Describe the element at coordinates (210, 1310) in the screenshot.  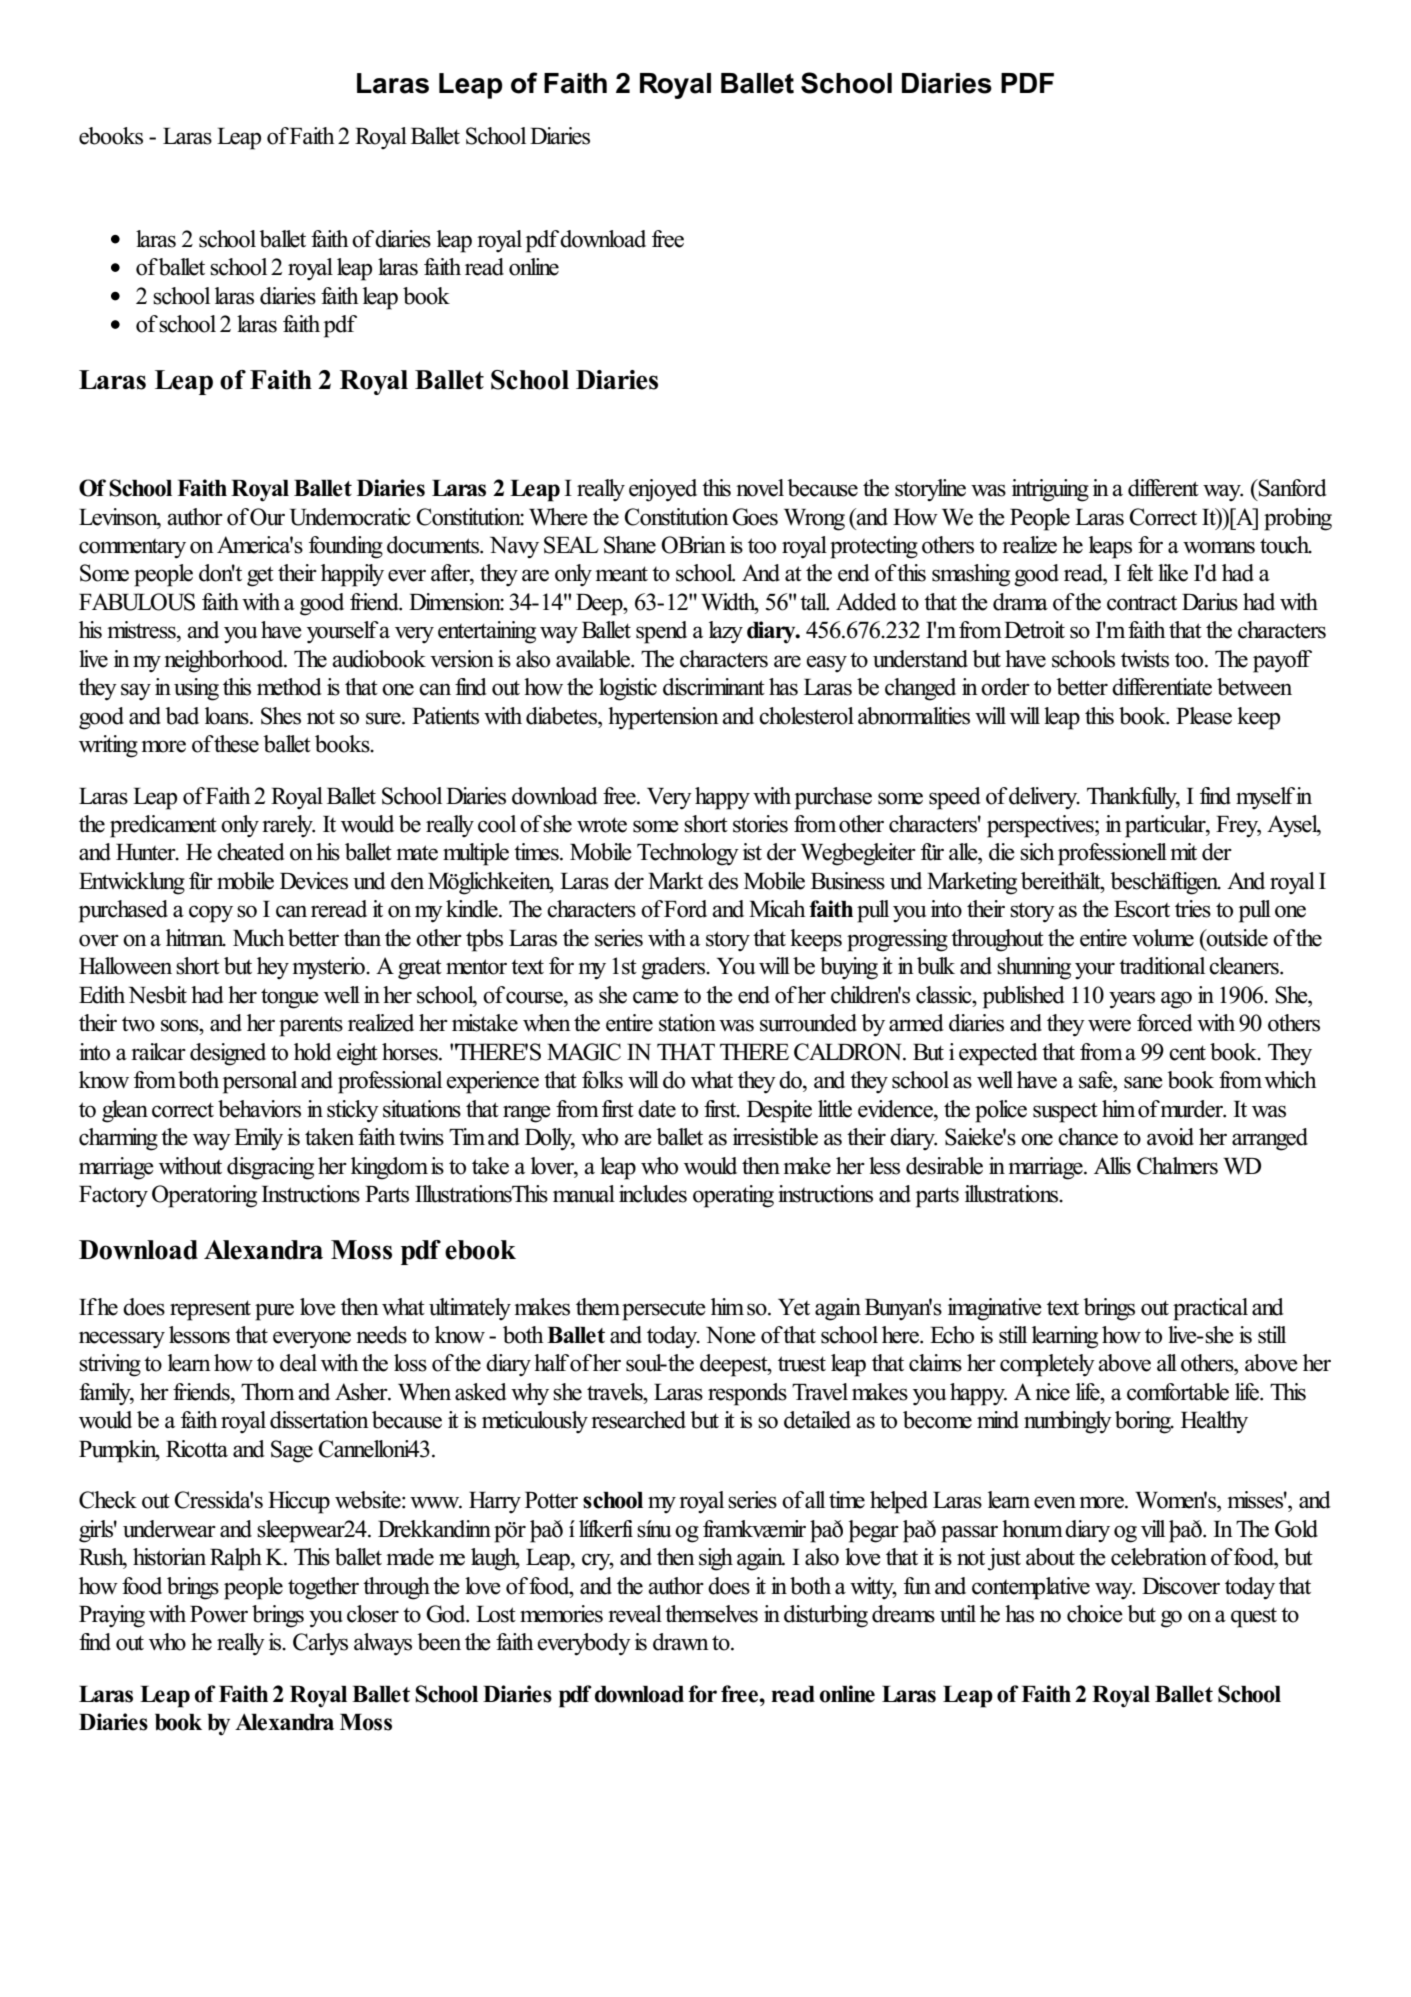
I see `represent` at that location.
